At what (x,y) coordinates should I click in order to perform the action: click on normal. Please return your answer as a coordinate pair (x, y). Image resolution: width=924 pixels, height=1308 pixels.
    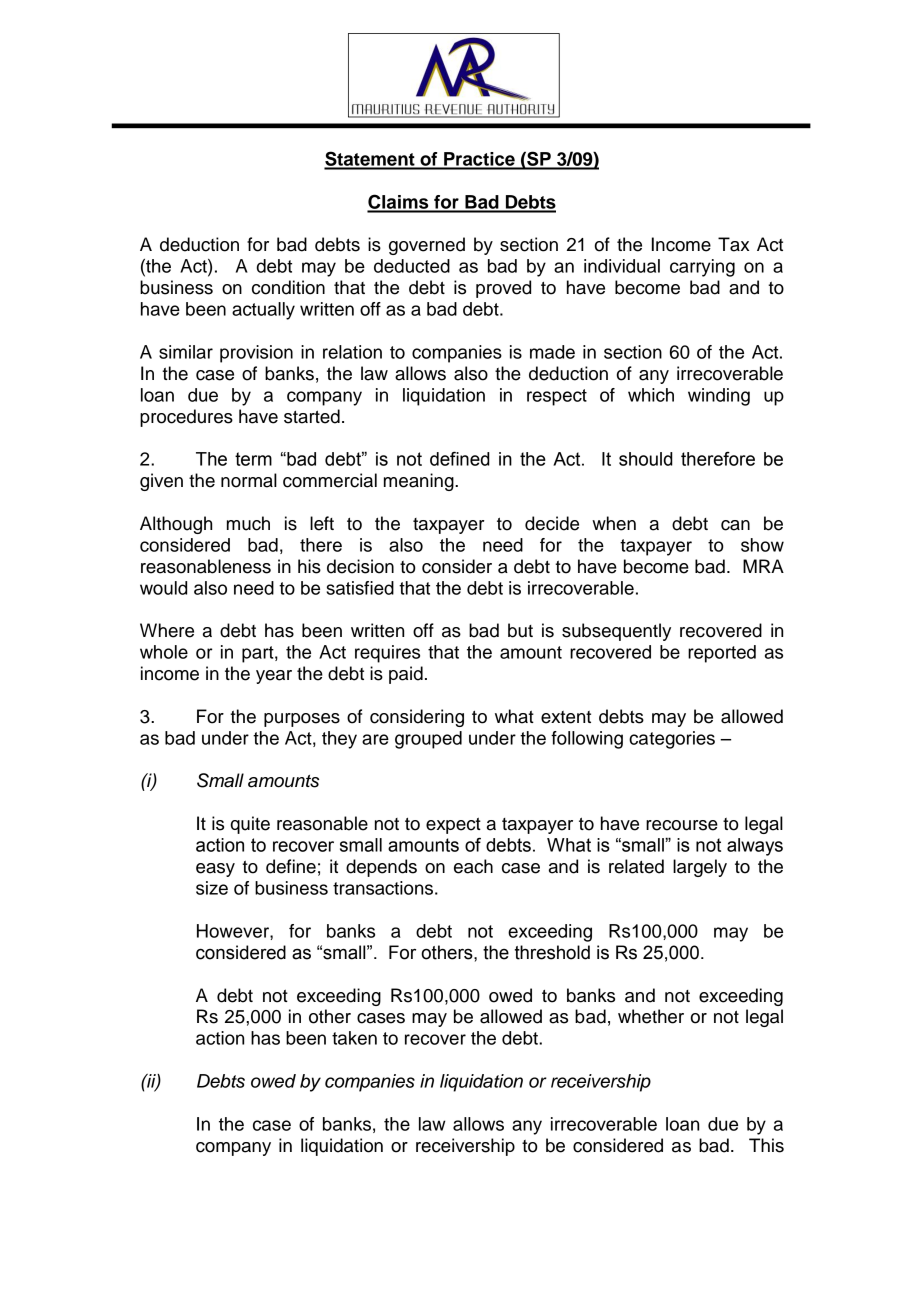
    Looking at the image, I should click on (249, 480).
